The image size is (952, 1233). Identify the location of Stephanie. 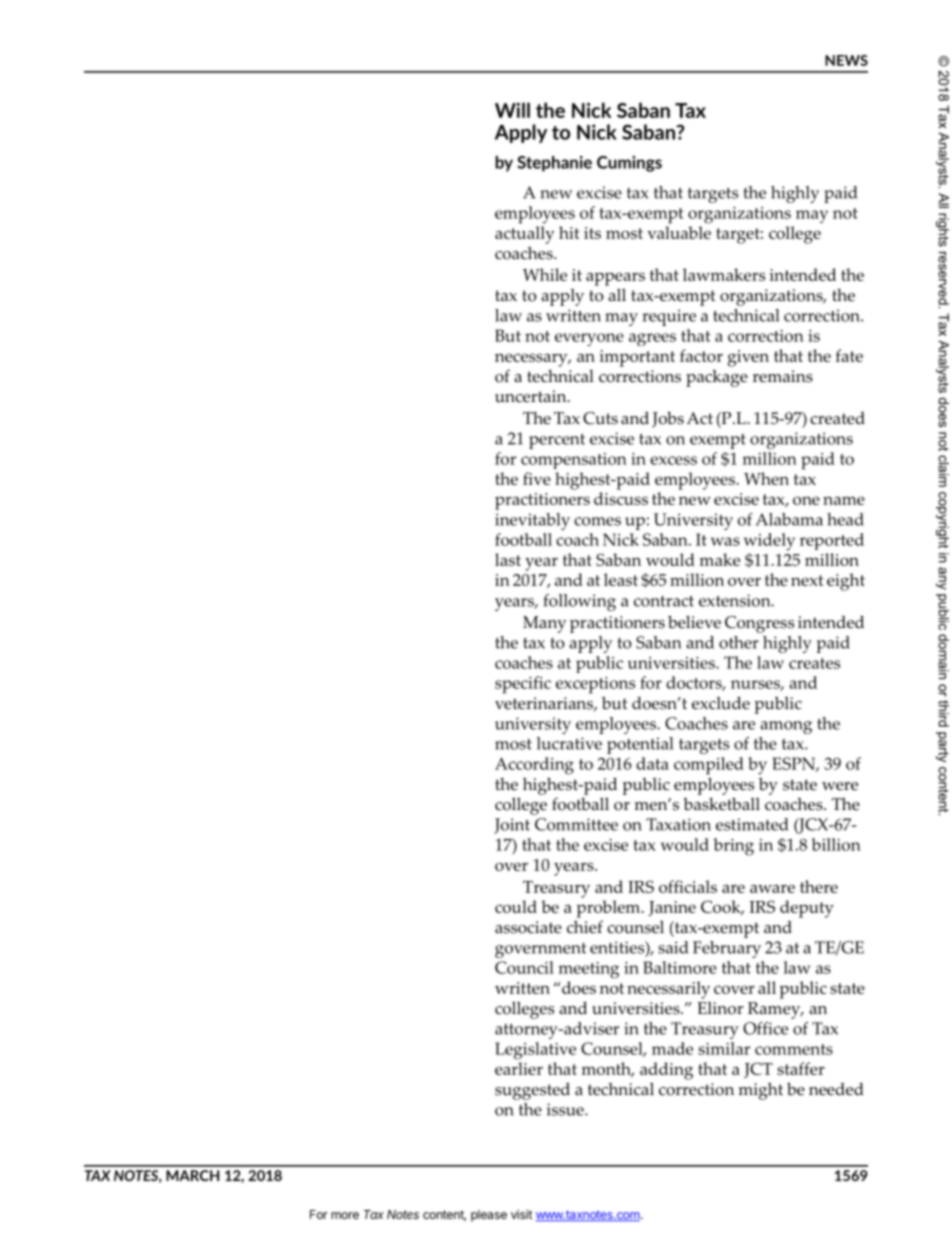
(554, 164).
